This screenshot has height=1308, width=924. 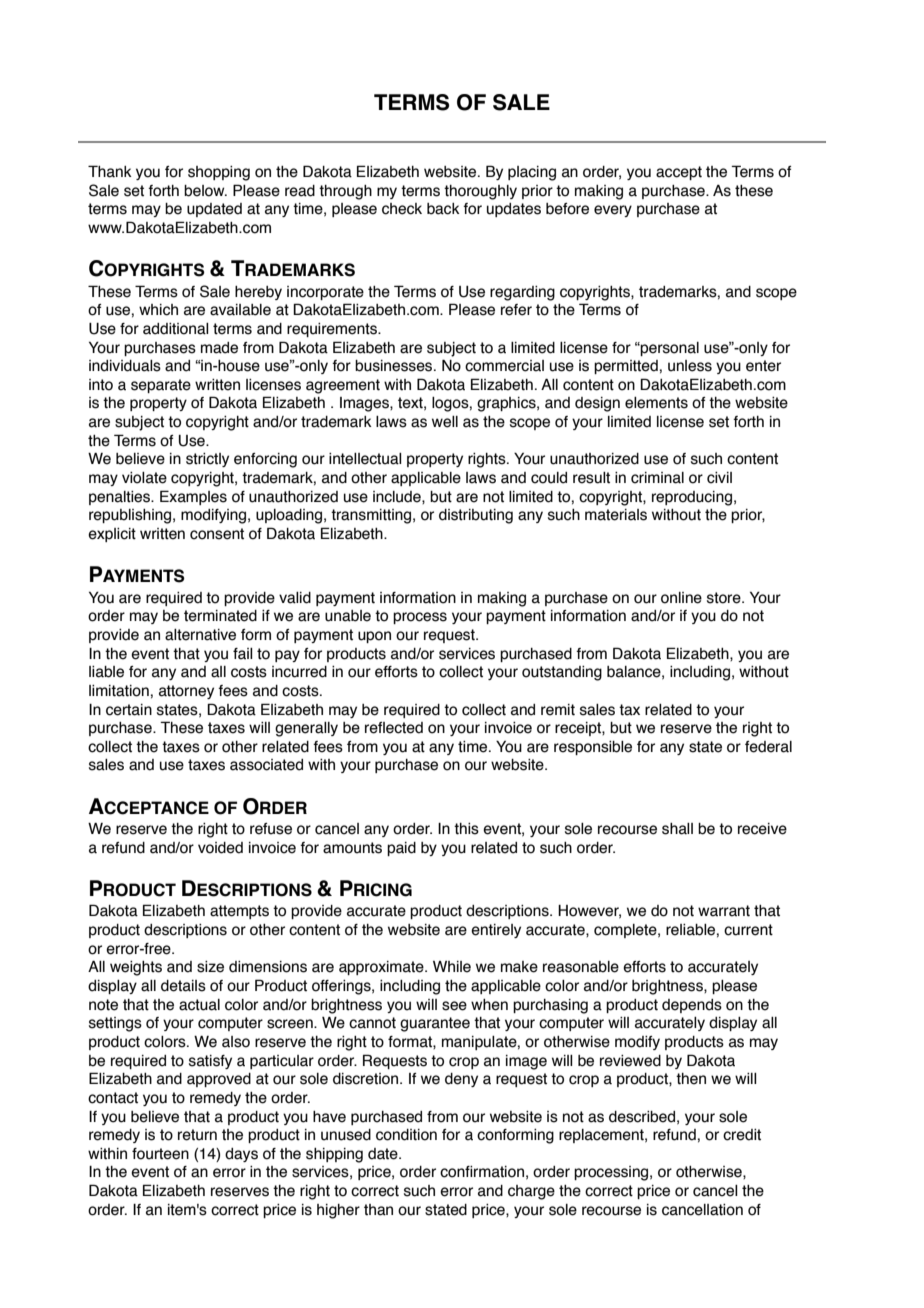 What do you see at coordinates (207, 460) in the screenshot?
I see `strictly` at bounding box center [207, 460].
